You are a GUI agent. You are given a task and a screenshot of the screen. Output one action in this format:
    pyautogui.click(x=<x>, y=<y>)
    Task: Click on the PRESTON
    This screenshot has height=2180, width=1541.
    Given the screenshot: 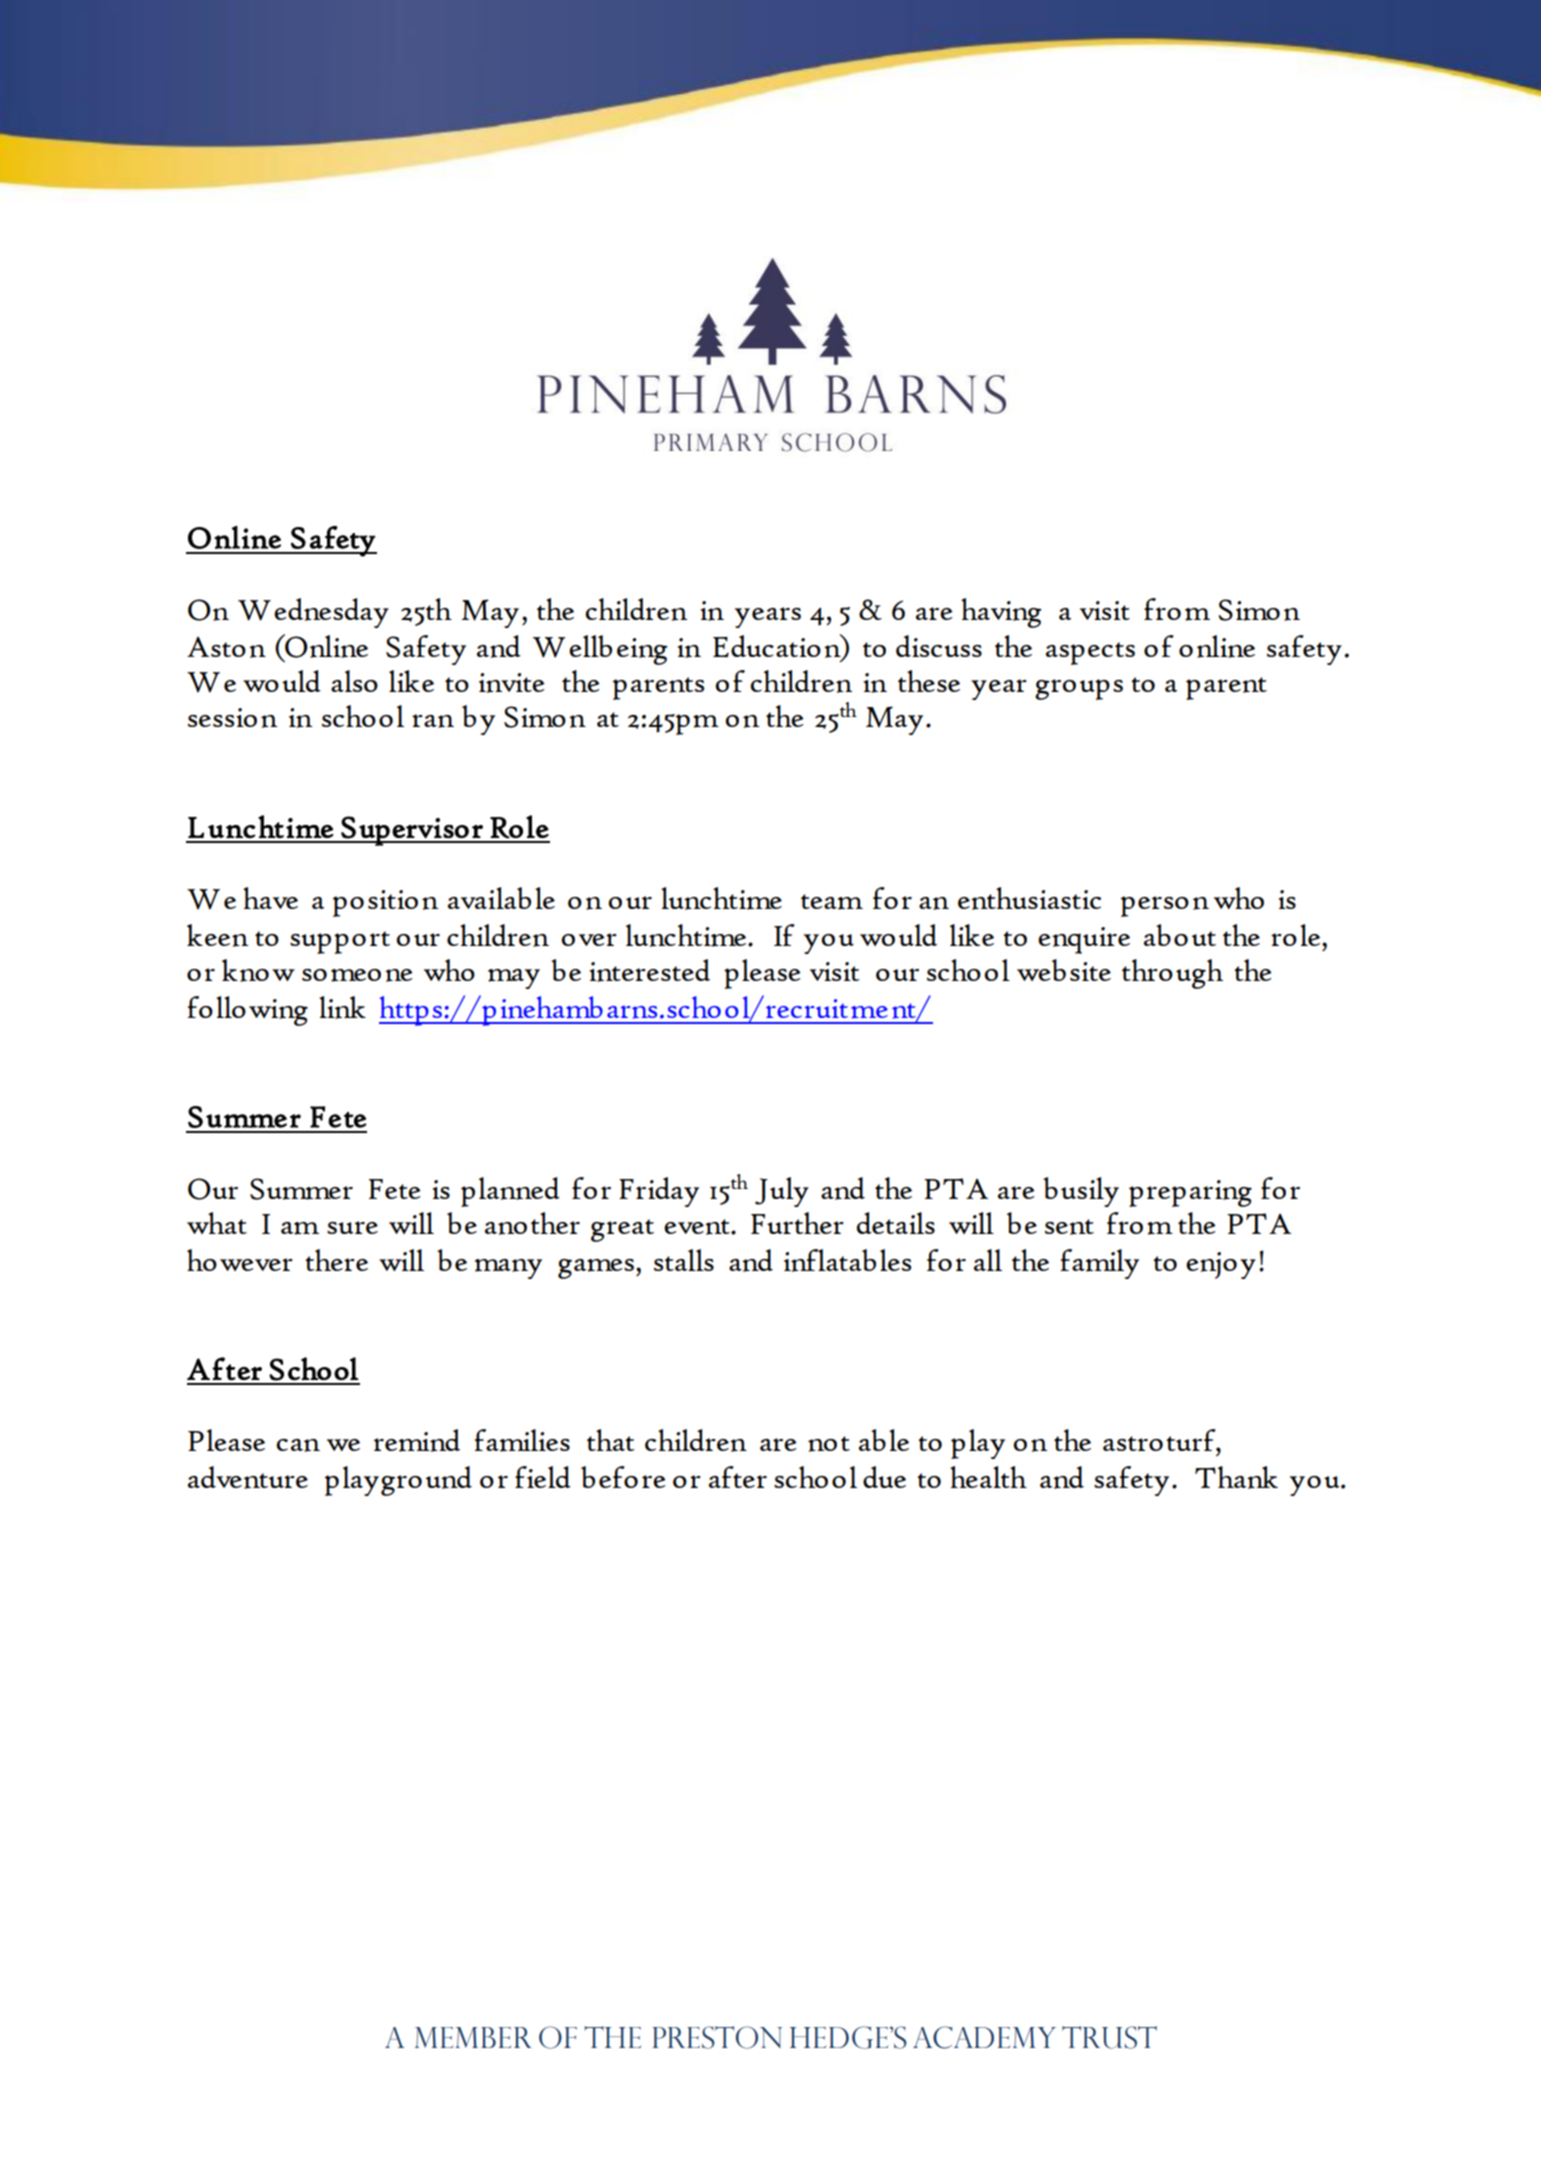 What is the action you would take?
    pyautogui.click(x=717, y=2037)
